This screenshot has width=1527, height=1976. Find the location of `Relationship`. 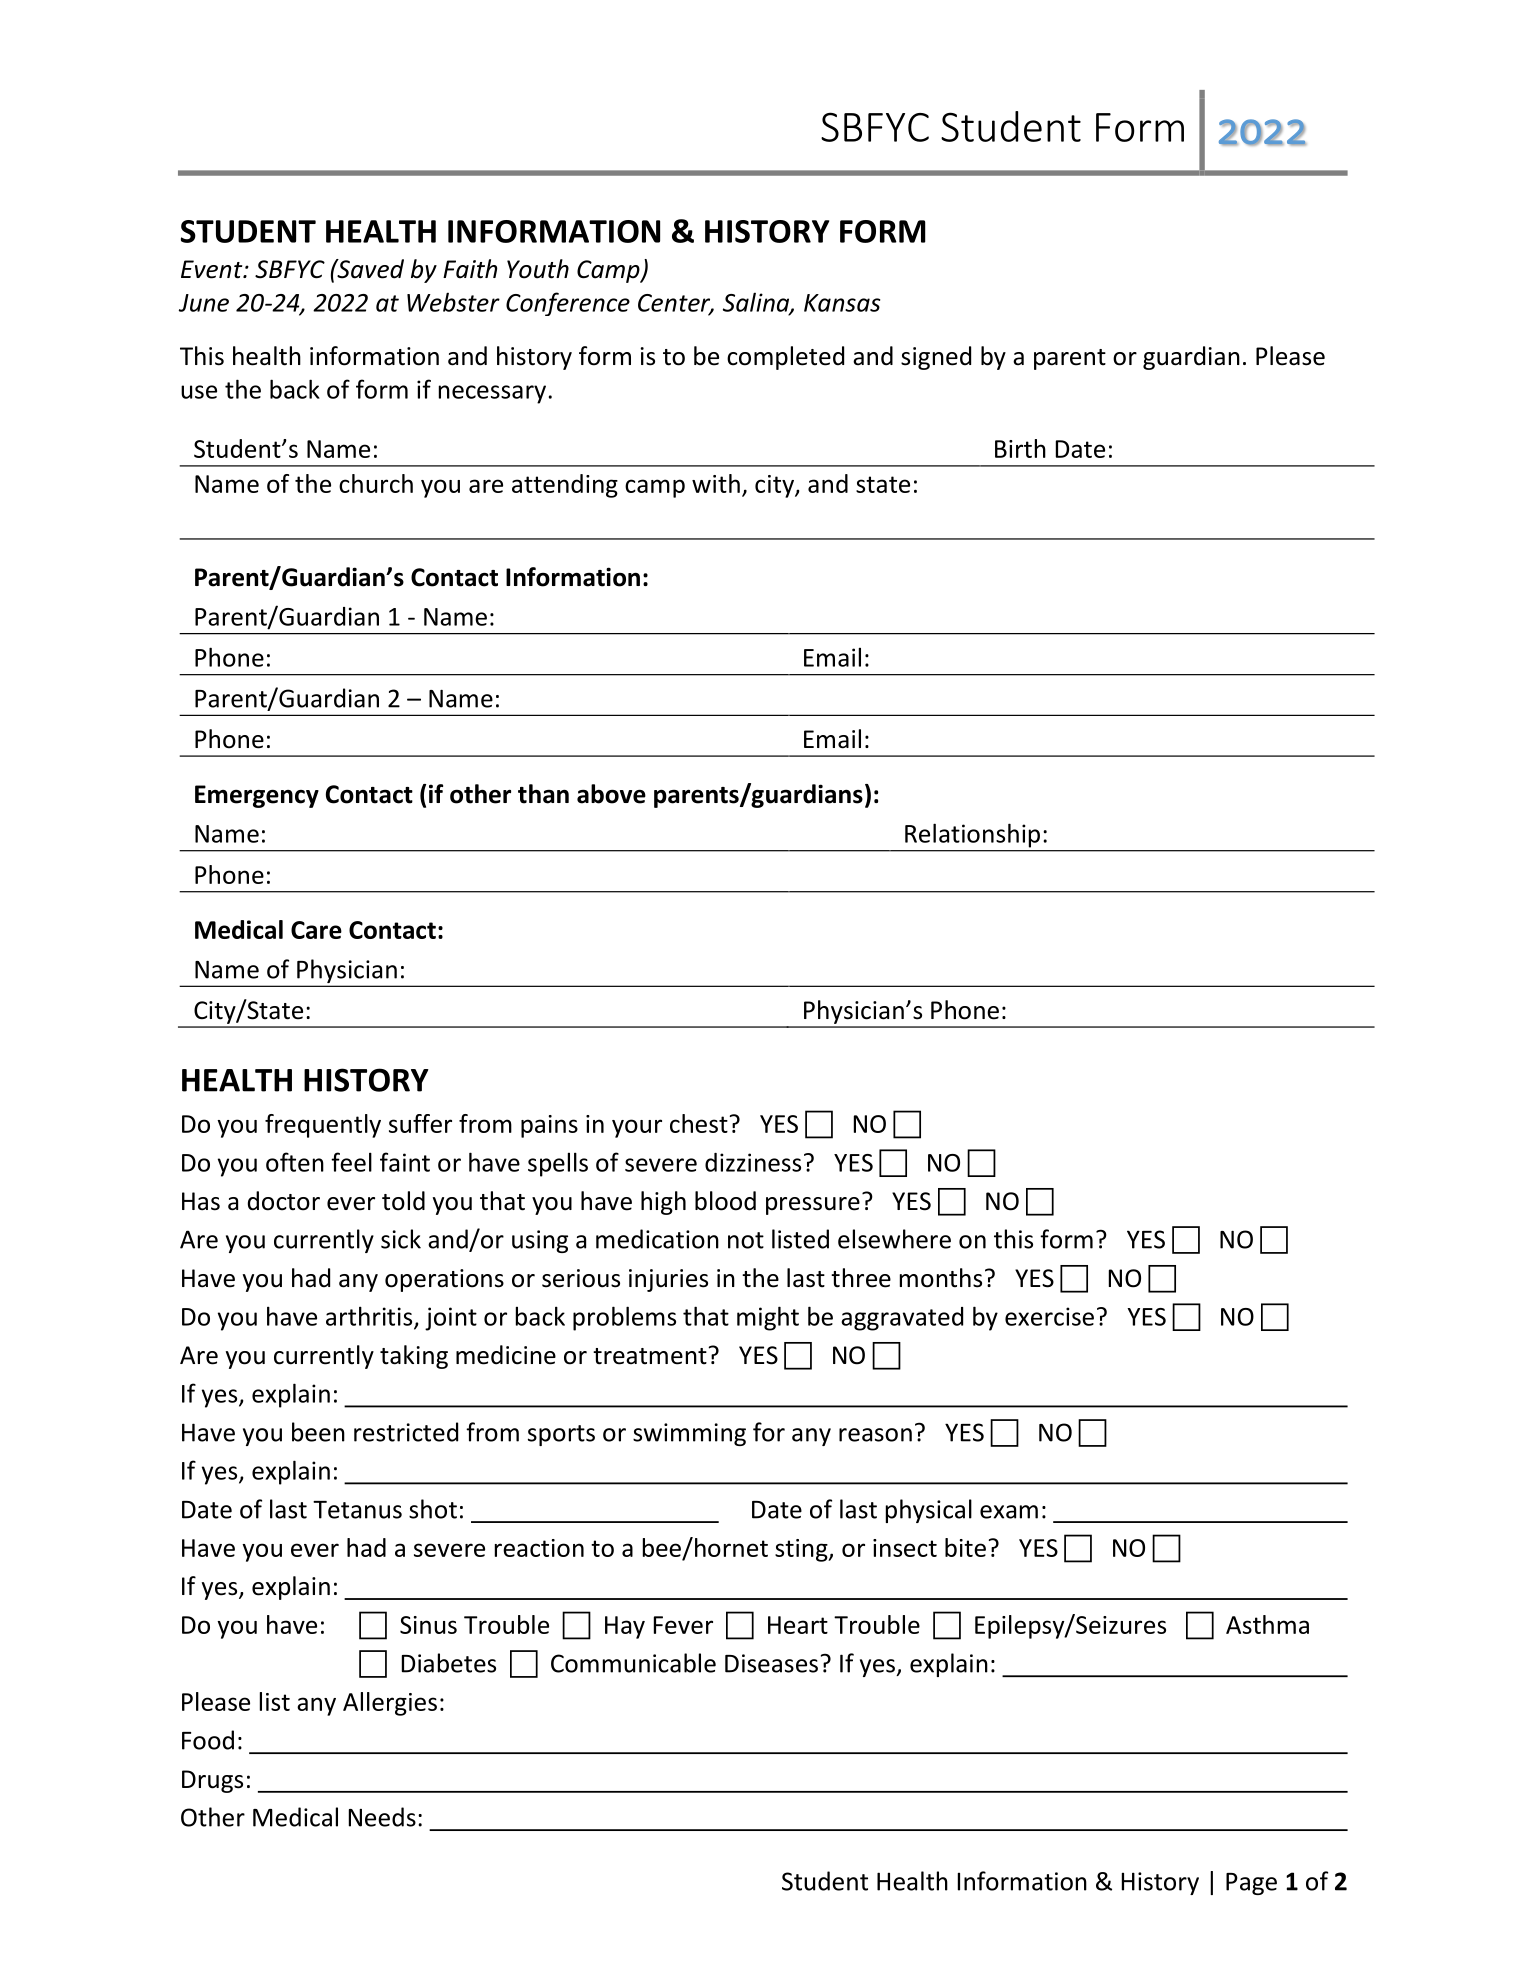

Relationship is located at coordinates (972, 836).
